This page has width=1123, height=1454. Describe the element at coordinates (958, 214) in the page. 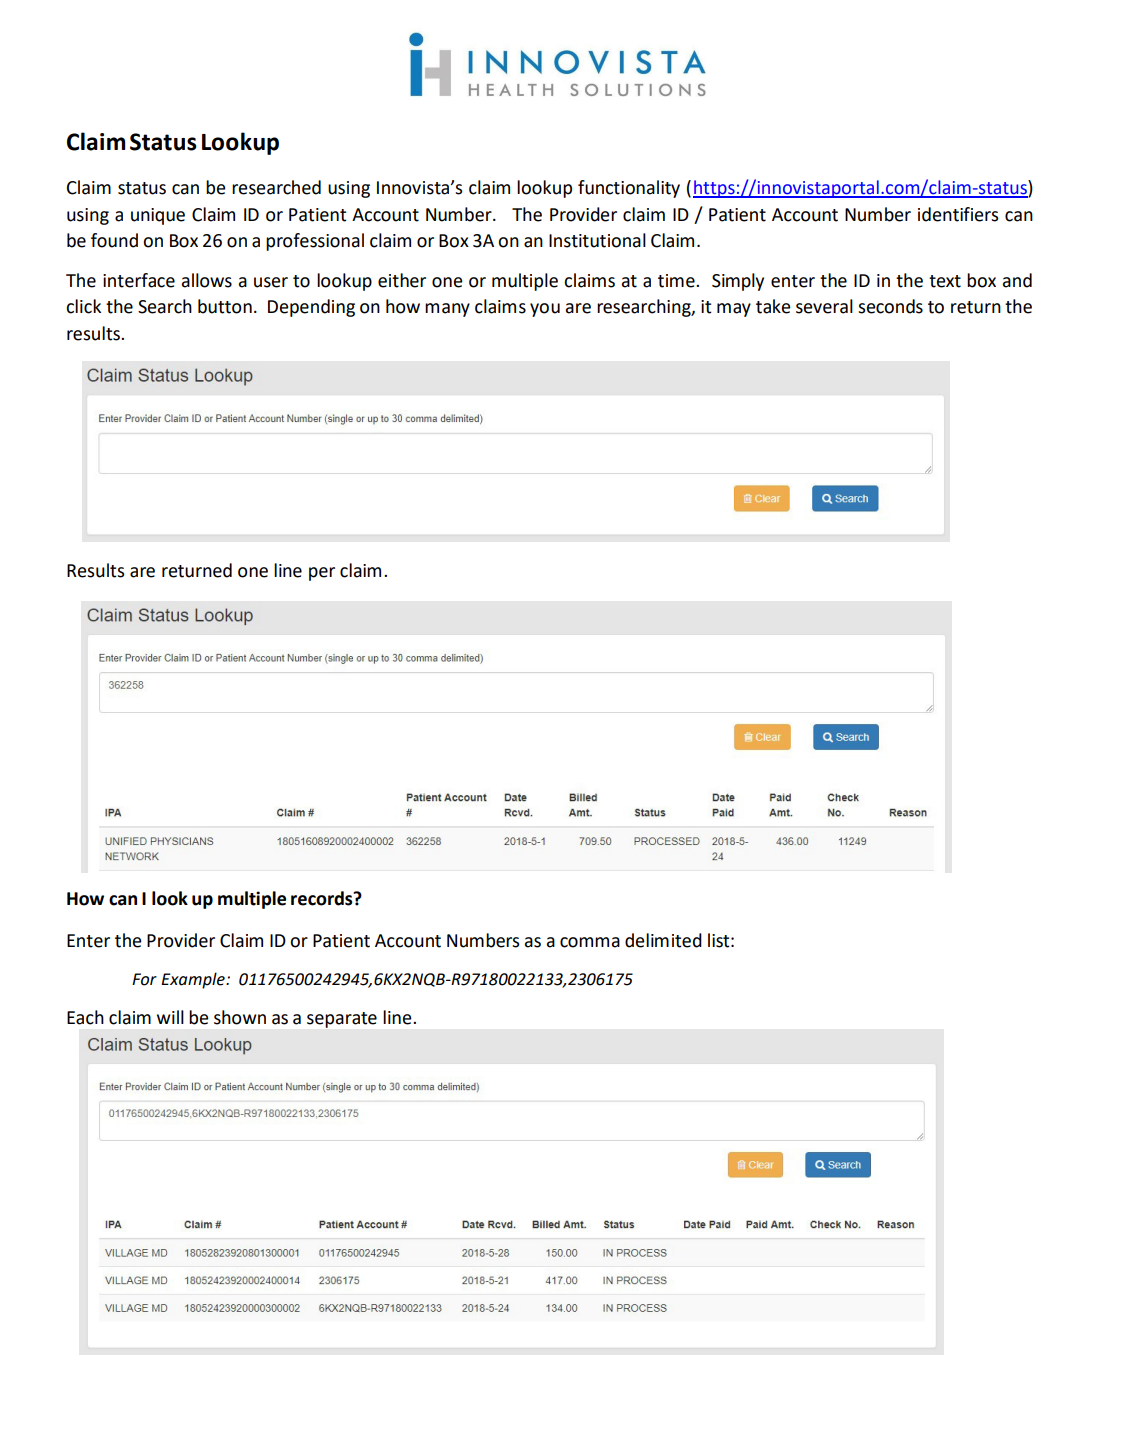

I see `identifiers` at that location.
